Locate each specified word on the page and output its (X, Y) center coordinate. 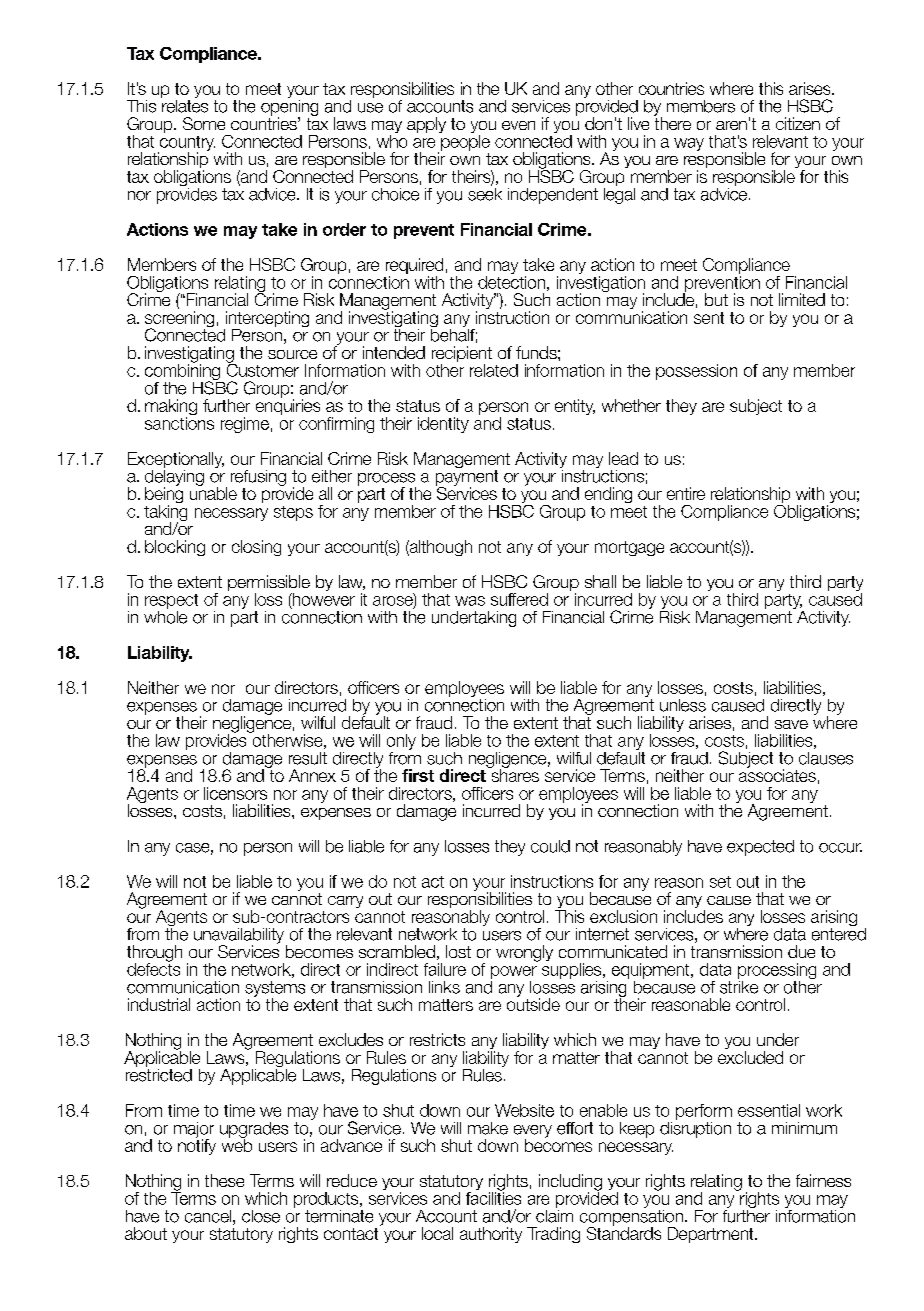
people (464, 141)
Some (204, 123)
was (470, 601)
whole (165, 616)
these (224, 1180)
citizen (798, 123)
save (791, 724)
